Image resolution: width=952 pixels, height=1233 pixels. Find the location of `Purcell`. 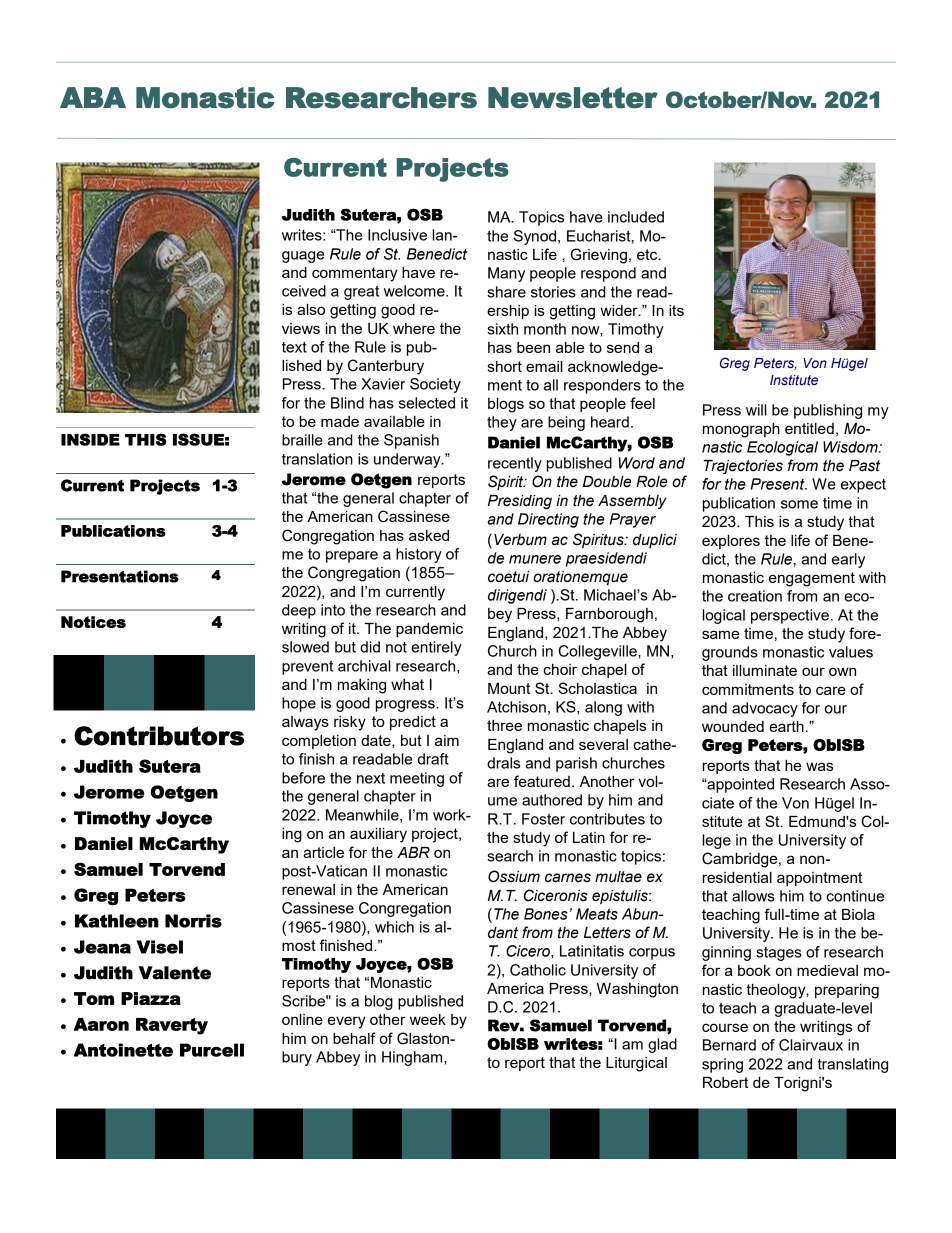

Purcell is located at coordinates (212, 1050).
